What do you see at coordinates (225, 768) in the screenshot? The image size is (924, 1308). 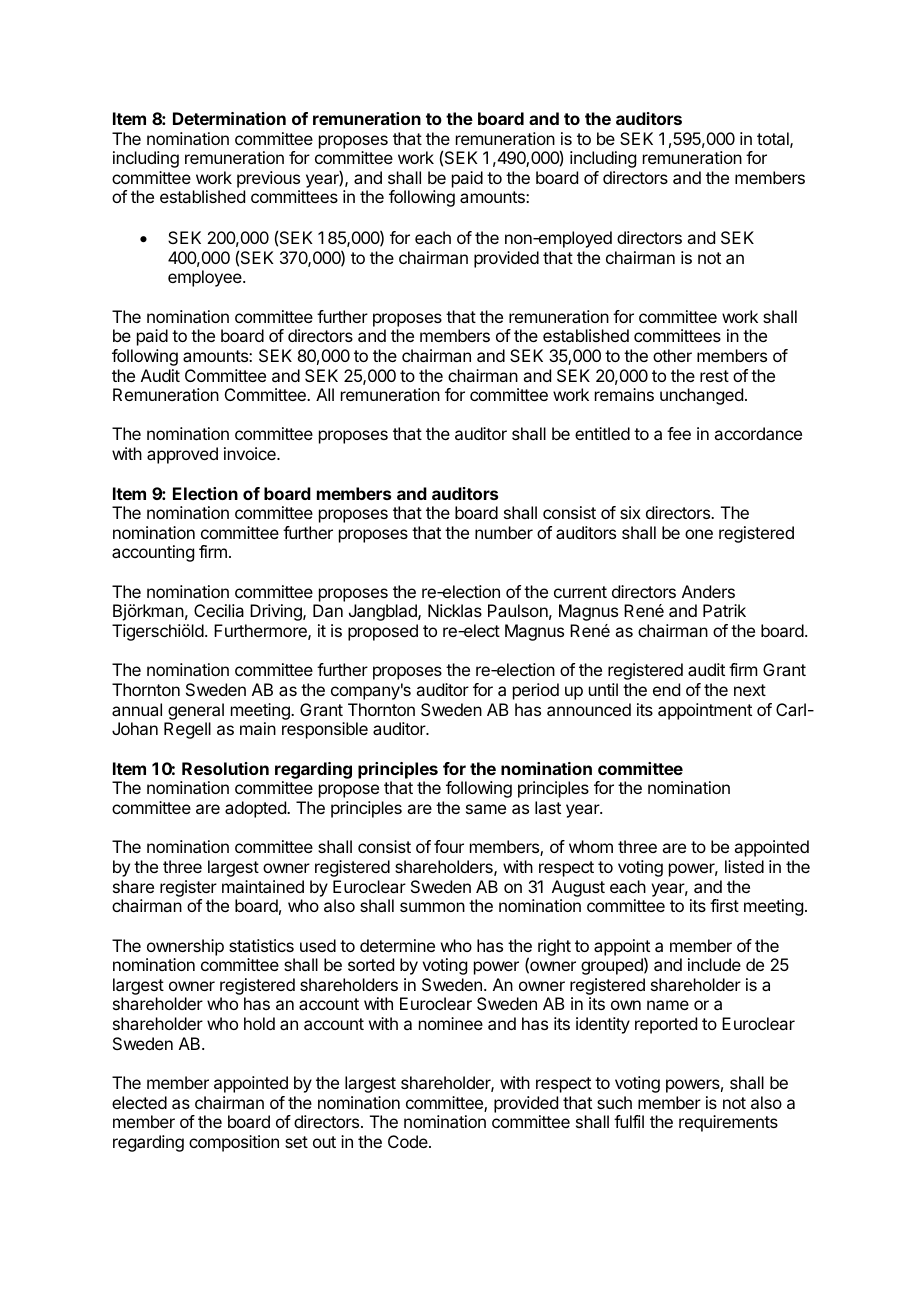 I see `Resolution` at bounding box center [225, 768].
